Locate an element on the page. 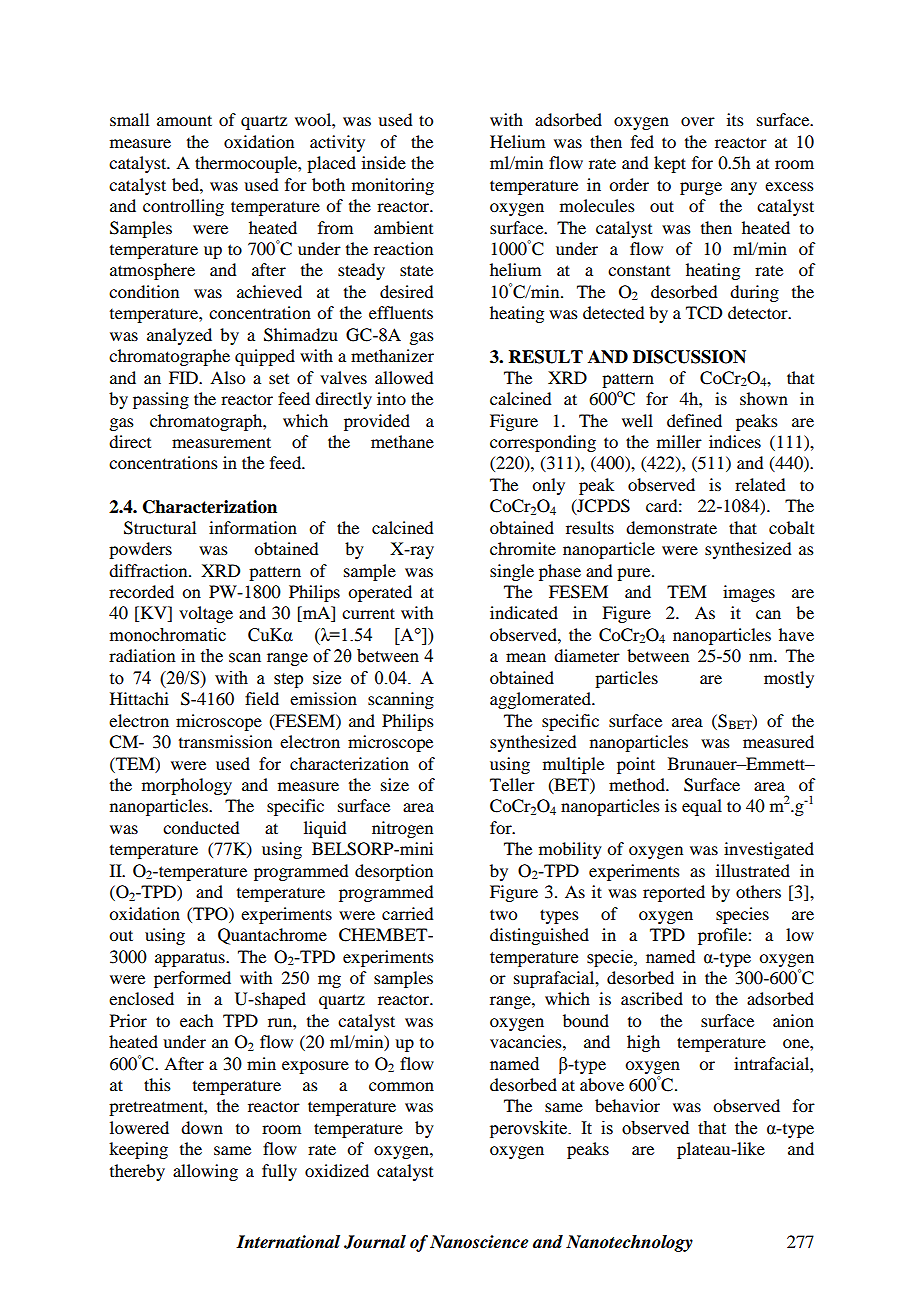 Image resolution: width=924 pixels, height=1308 pixels. mean is located at coordinates (526, 657).
